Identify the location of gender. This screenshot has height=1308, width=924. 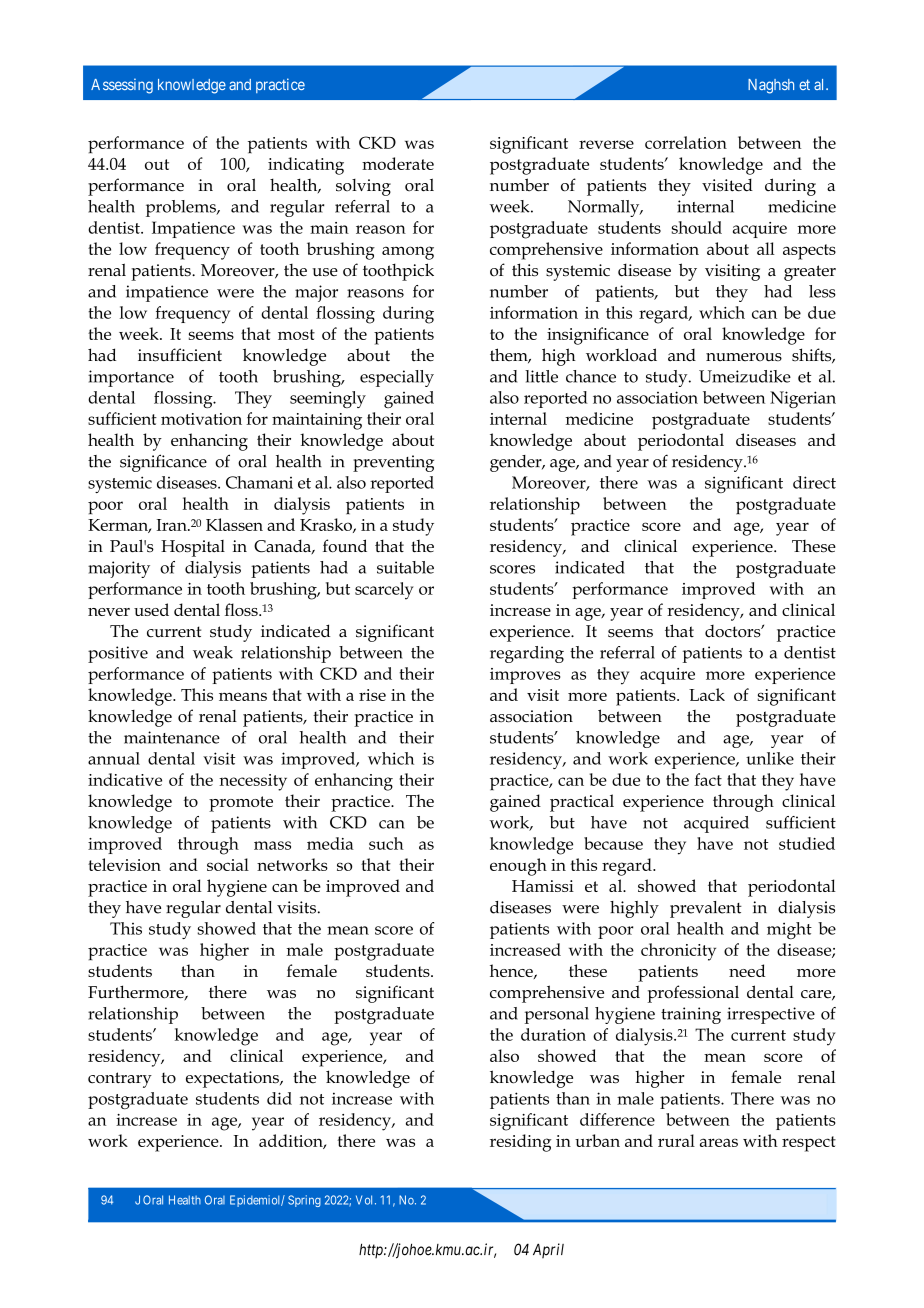
(517, 463).
